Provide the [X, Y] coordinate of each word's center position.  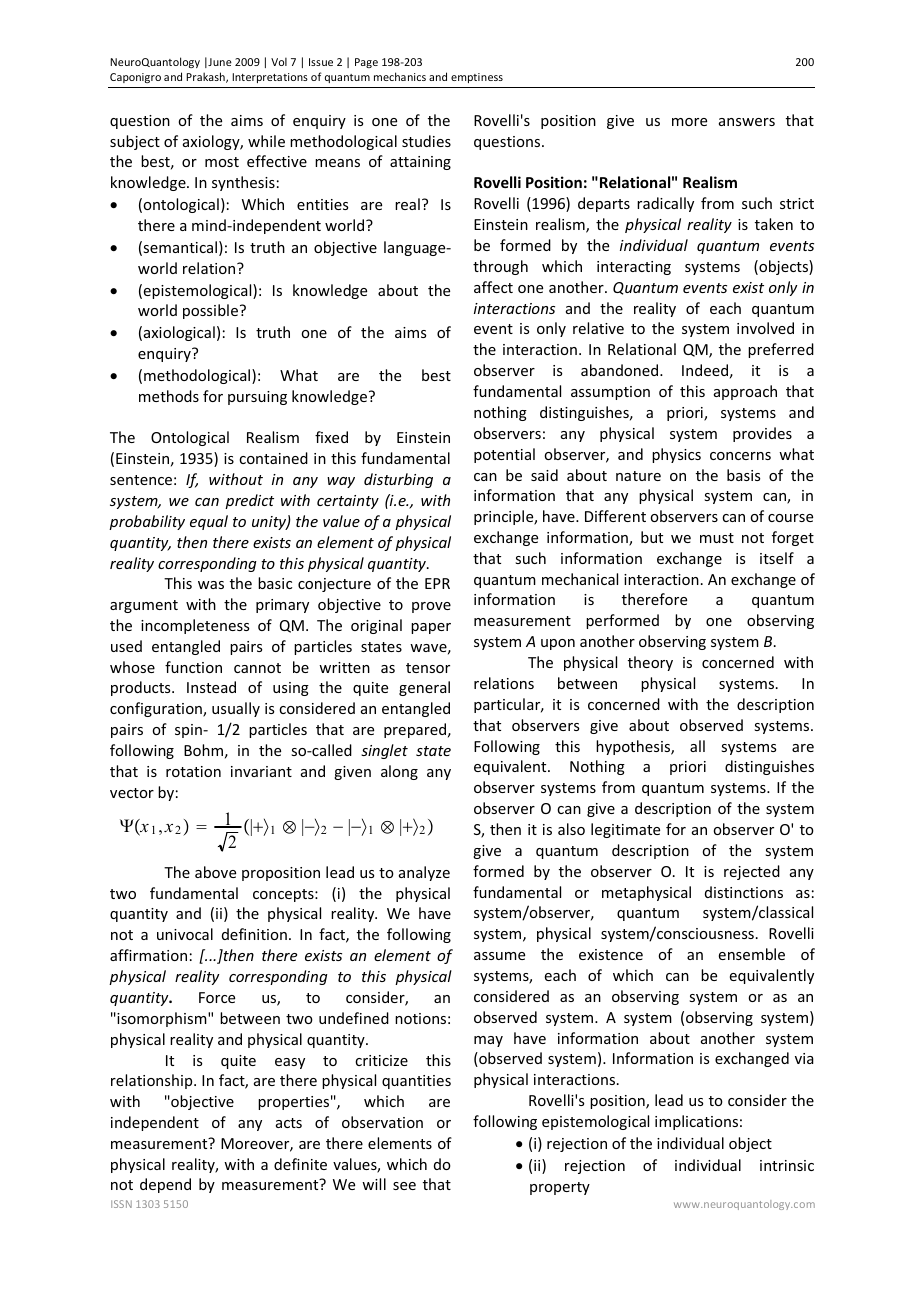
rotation [193, 771]
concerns [740, 456]
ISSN [121, 1204]
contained [273, 458]
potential [504, 455]
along [399, 772]
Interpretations [270, 78]
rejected [752, 872]
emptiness [477, 78]
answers [747, 122]
